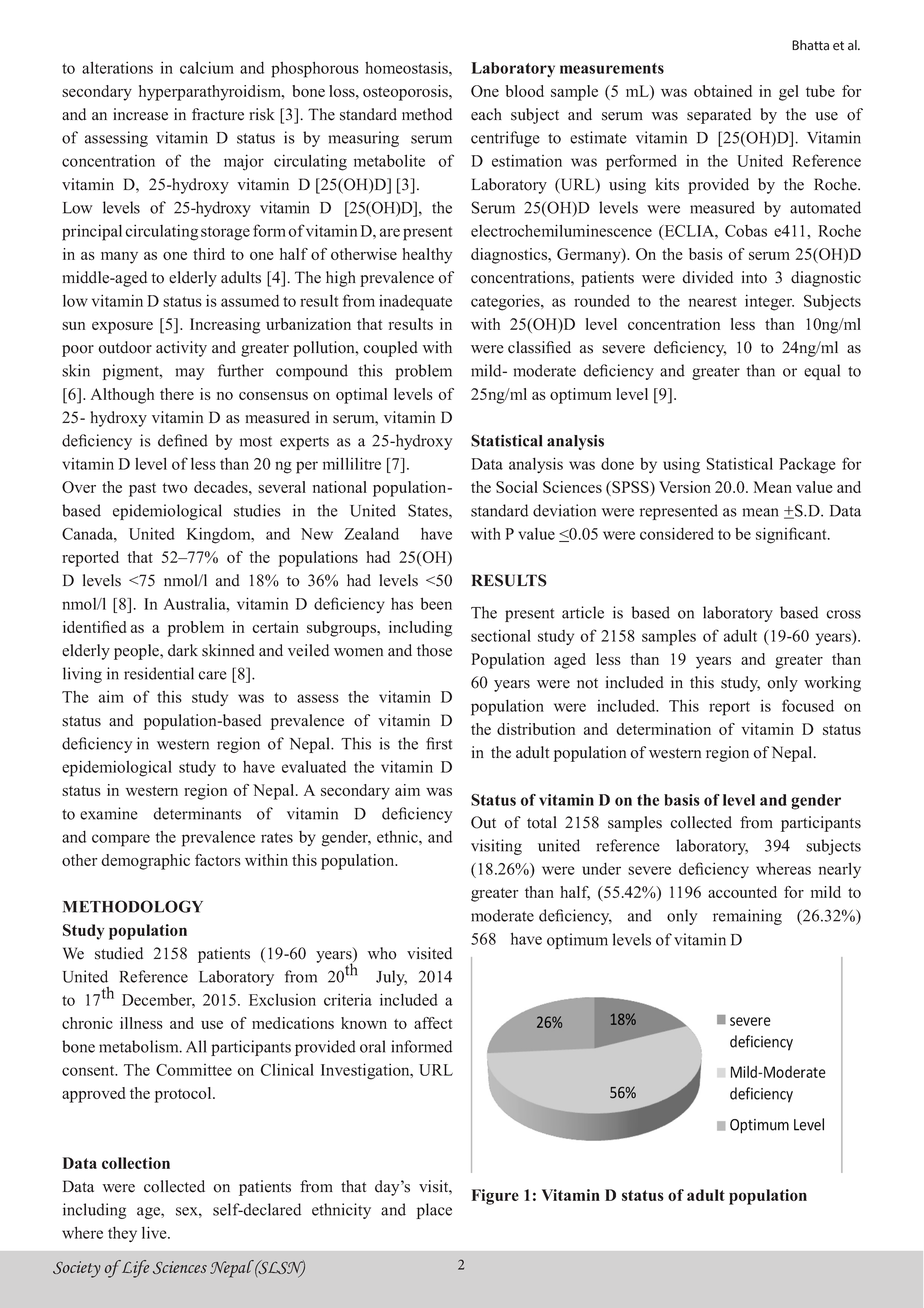 This screenshot has width=924, height=1308. I want to click on place, so click(434, 1211).
